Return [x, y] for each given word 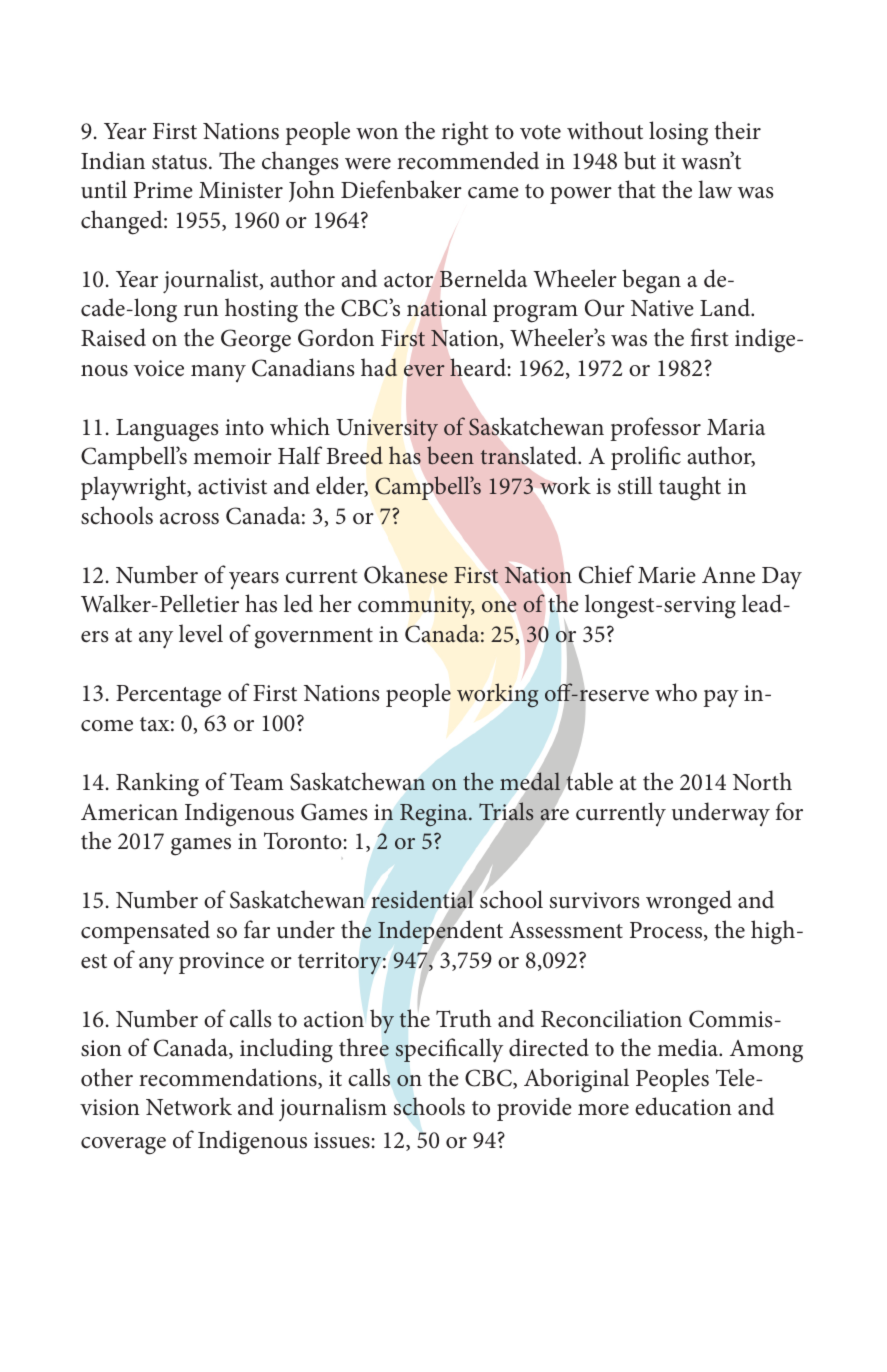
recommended [468, 160]
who [676, 692]
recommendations [229, 1078]
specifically [449, 1050]
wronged [689, 902]
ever [424, 370]
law [715, 189]
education [683, 1106]
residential [422, 899]
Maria [736, 427]
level [201, 633]
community [416, 607]
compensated [145, 932]
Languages [167, 430]
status [179, 162]
